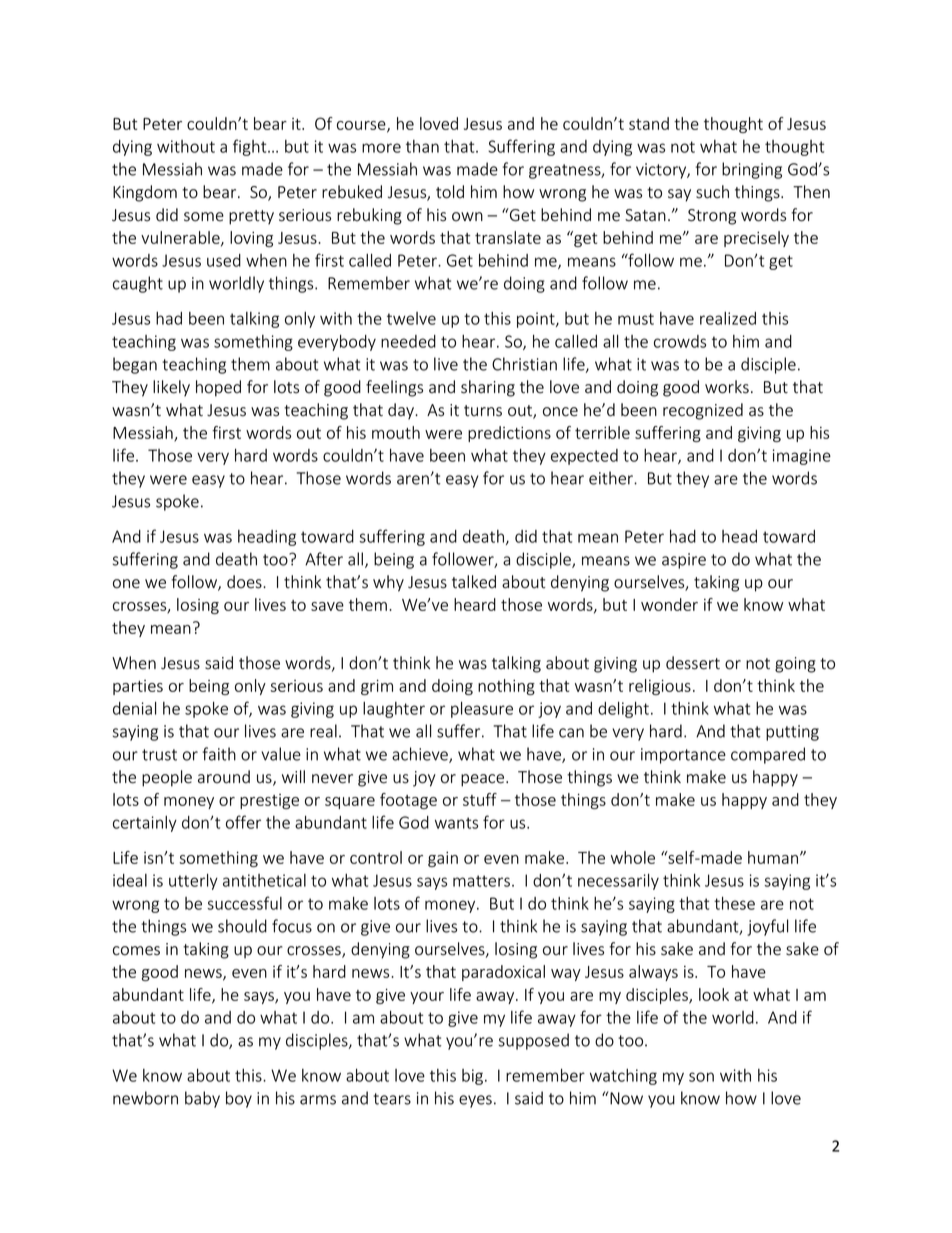 The width and height of the screenshot is (952, 1233). Describe the element at coordinates (752, 170) in the screenshot. I see `bringing` at that location.
